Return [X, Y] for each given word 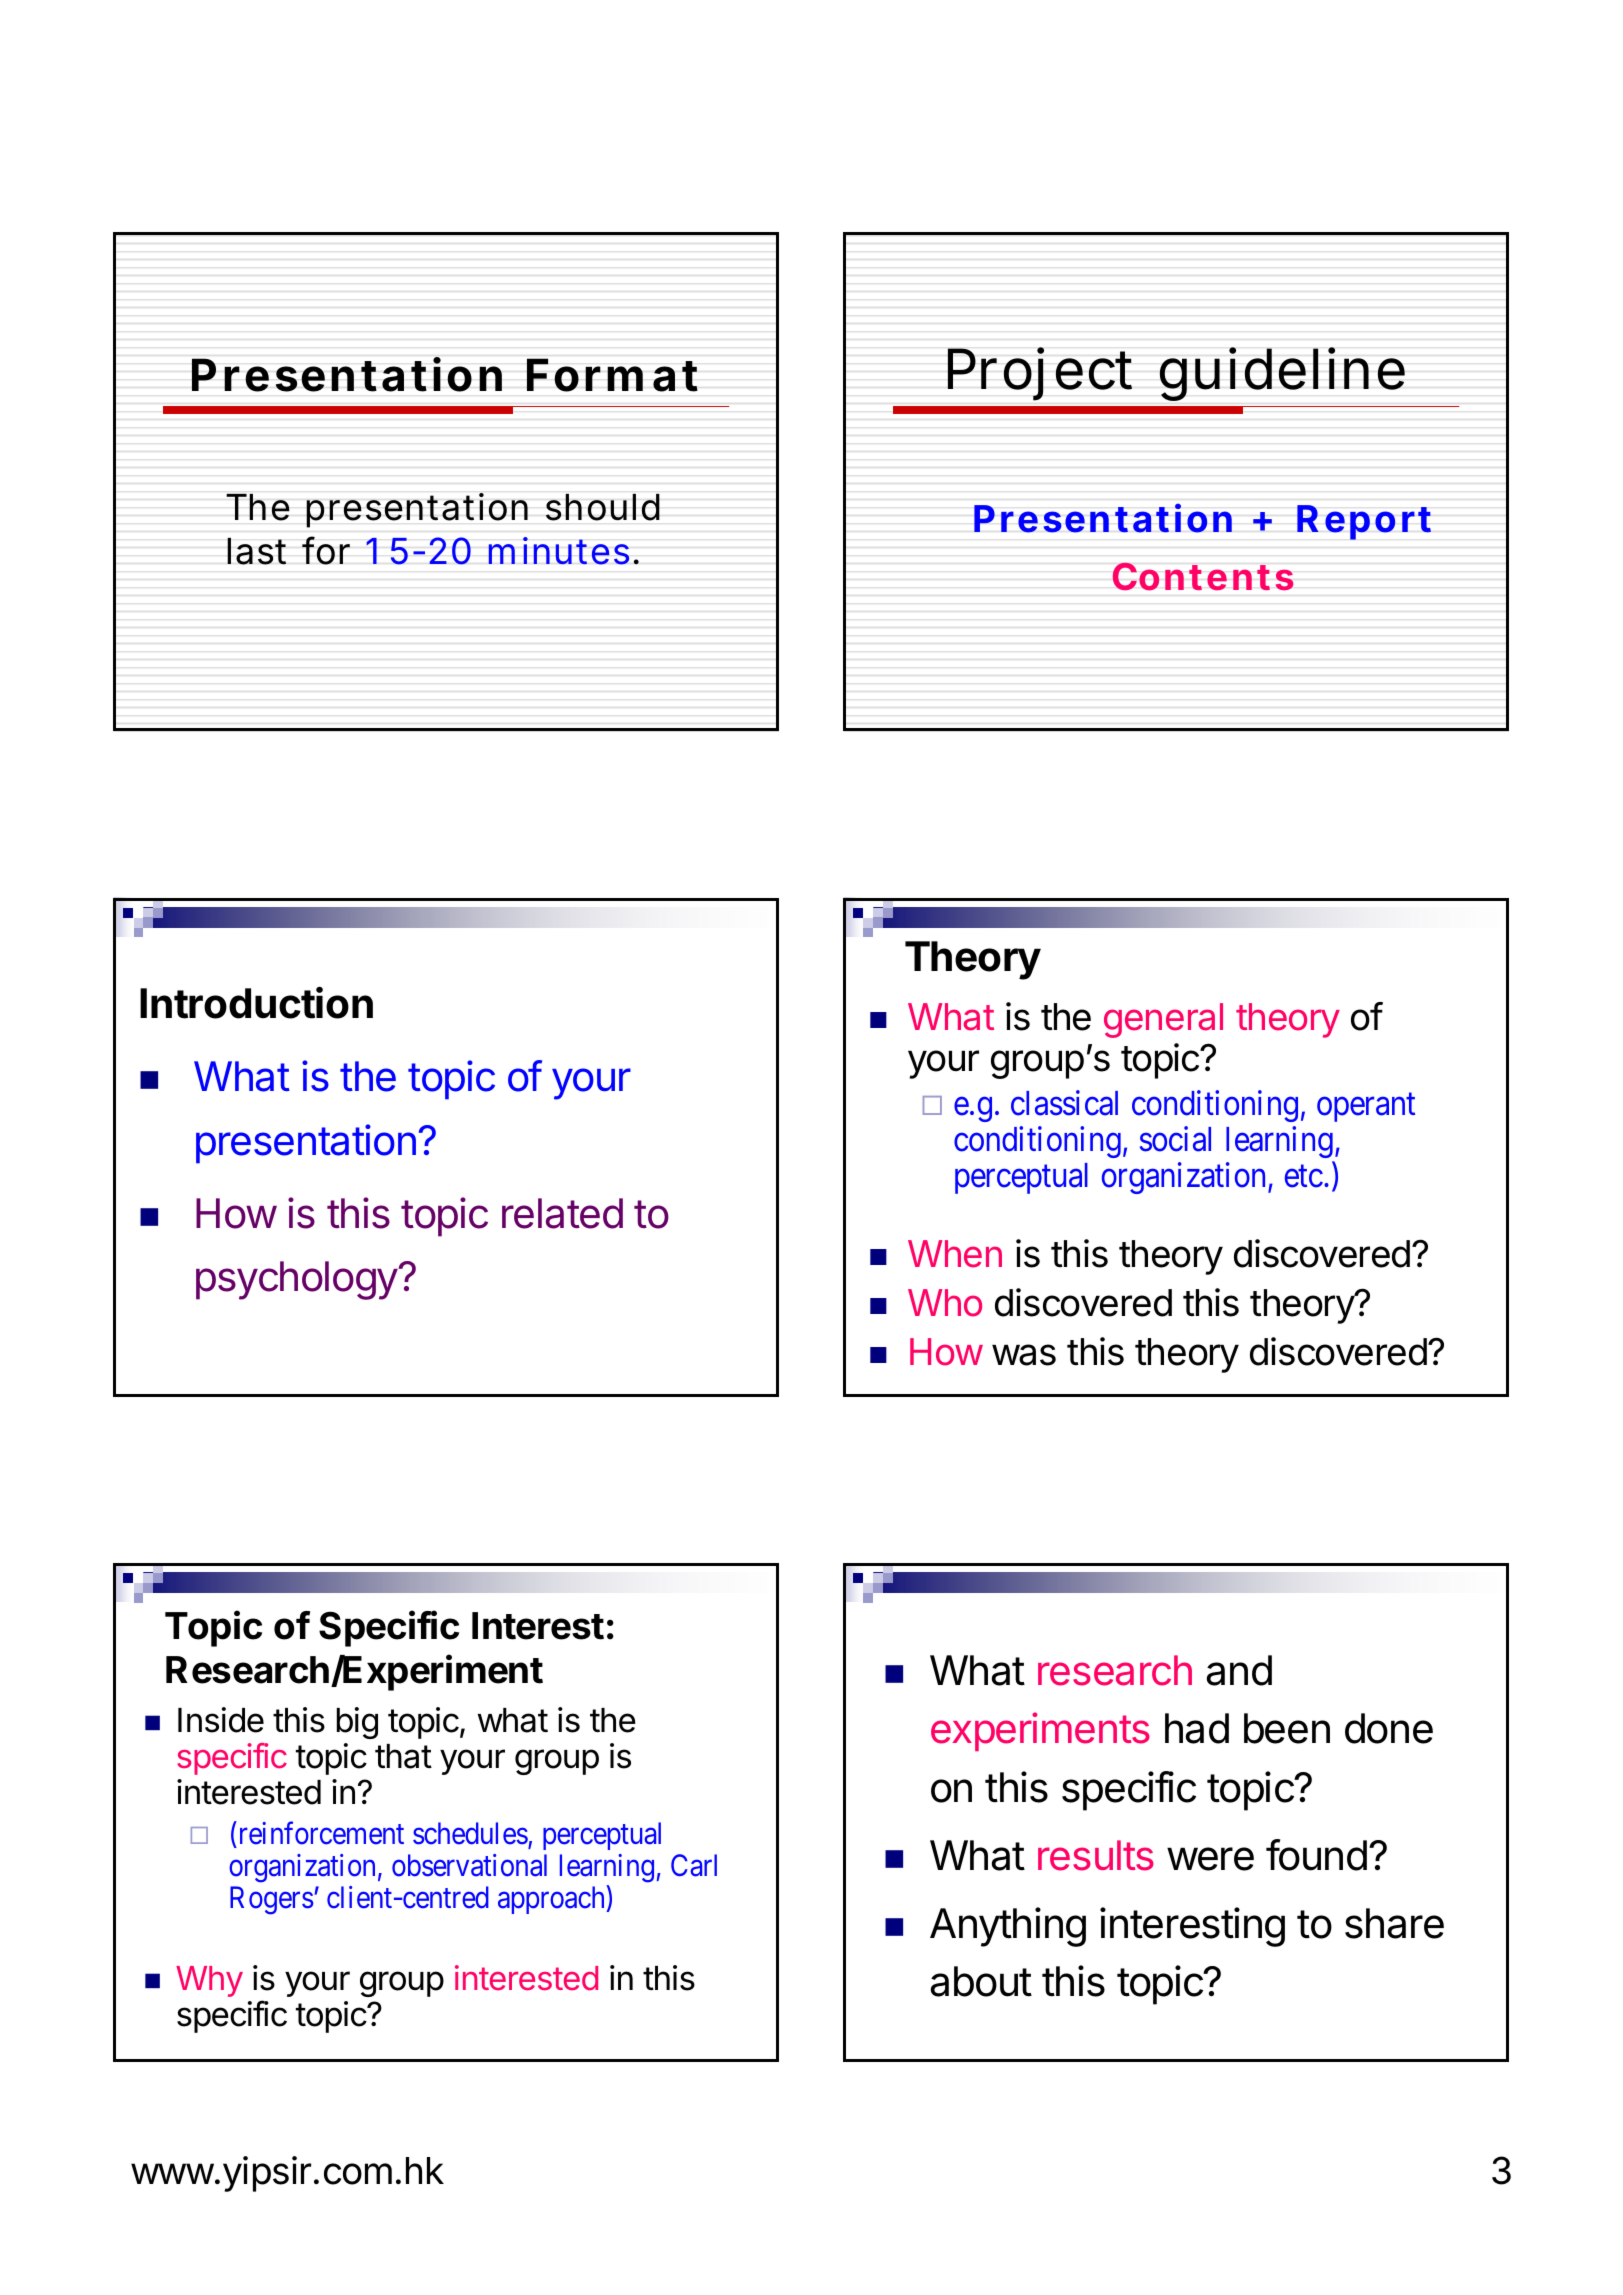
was [1024, 1355]
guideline [1282, 374]
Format [612, 375]
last [256, 551]
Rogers [271, 1900]
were [1210, 1859]
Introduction [256, 1003]
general [1163, 1020]
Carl [694, 1865]
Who [945, 1303]
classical [1064, 1103]
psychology [297, 1280]
